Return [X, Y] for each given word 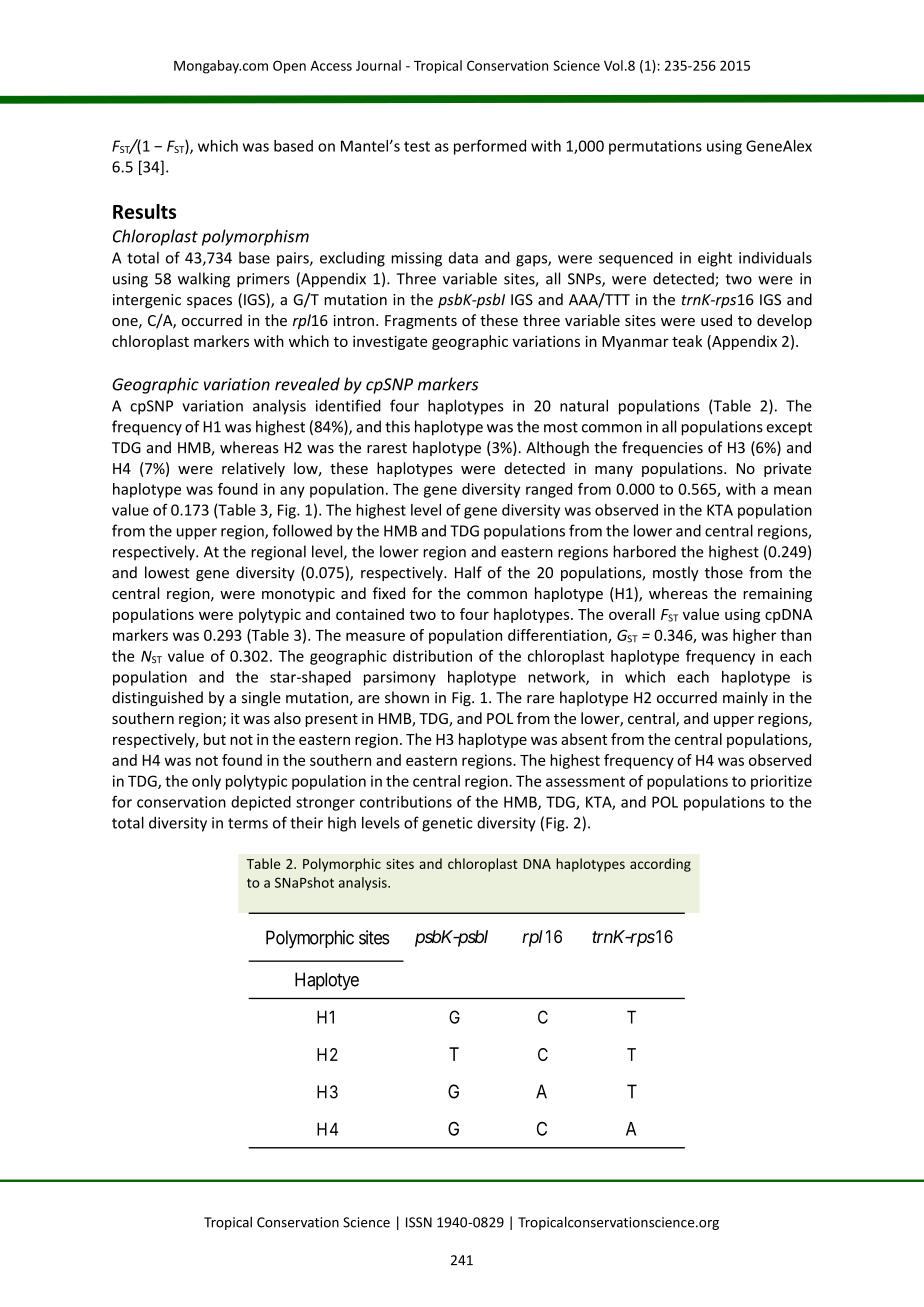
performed [490, 147]
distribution [432, 656]
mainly [745, 698]
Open [289, 67]
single [261, 698]
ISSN [419, 1222]
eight [715, 259]
